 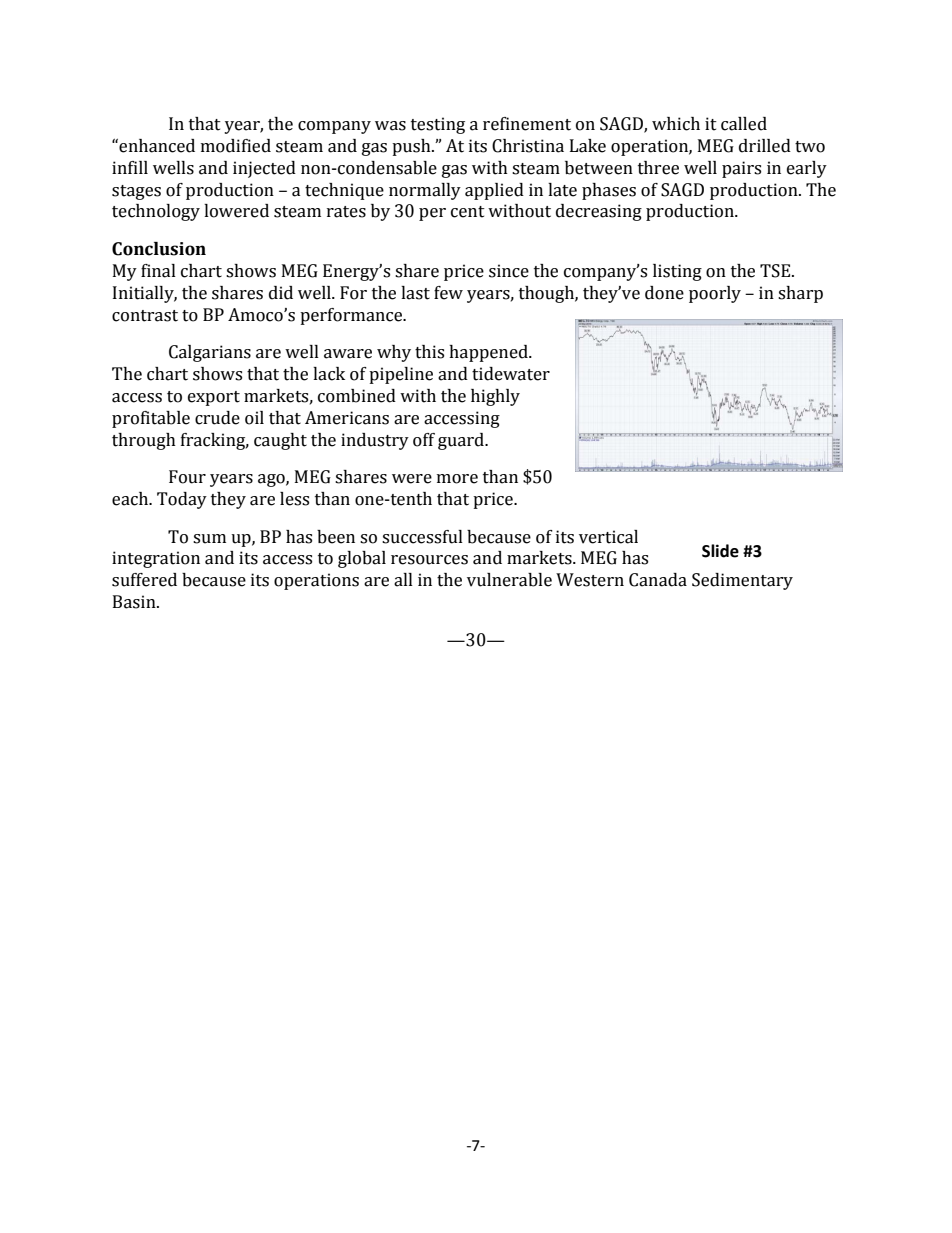 I want to click on vulnerable, so click(x=509, y=580).
